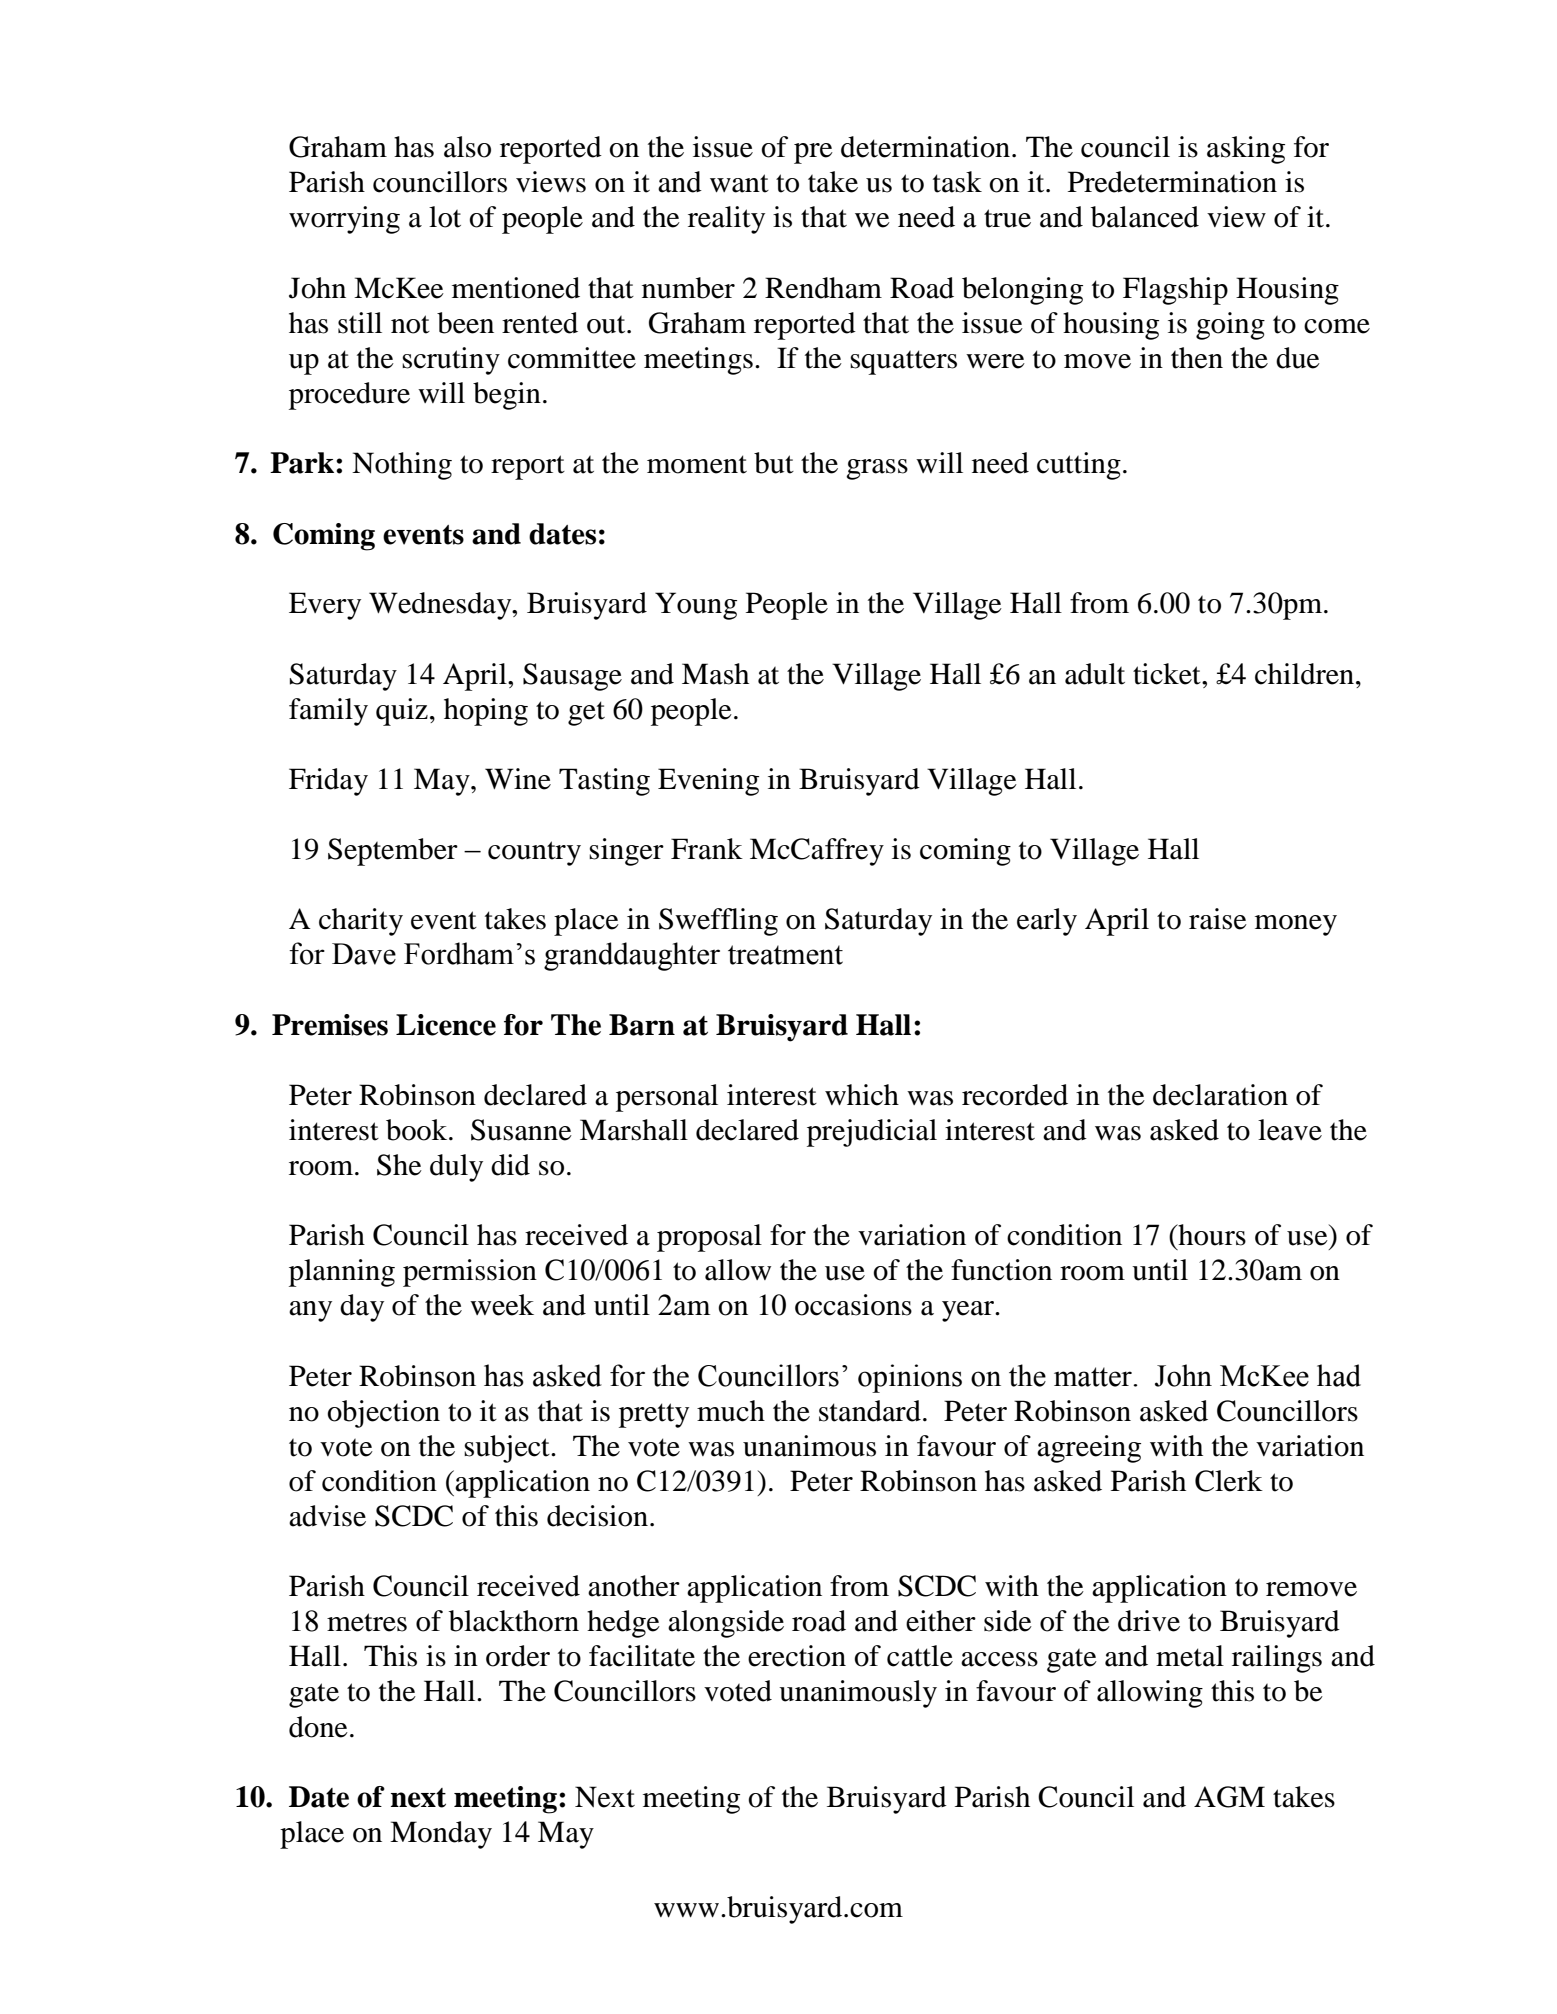  I want to click on ticket, so click(1168, 674).
